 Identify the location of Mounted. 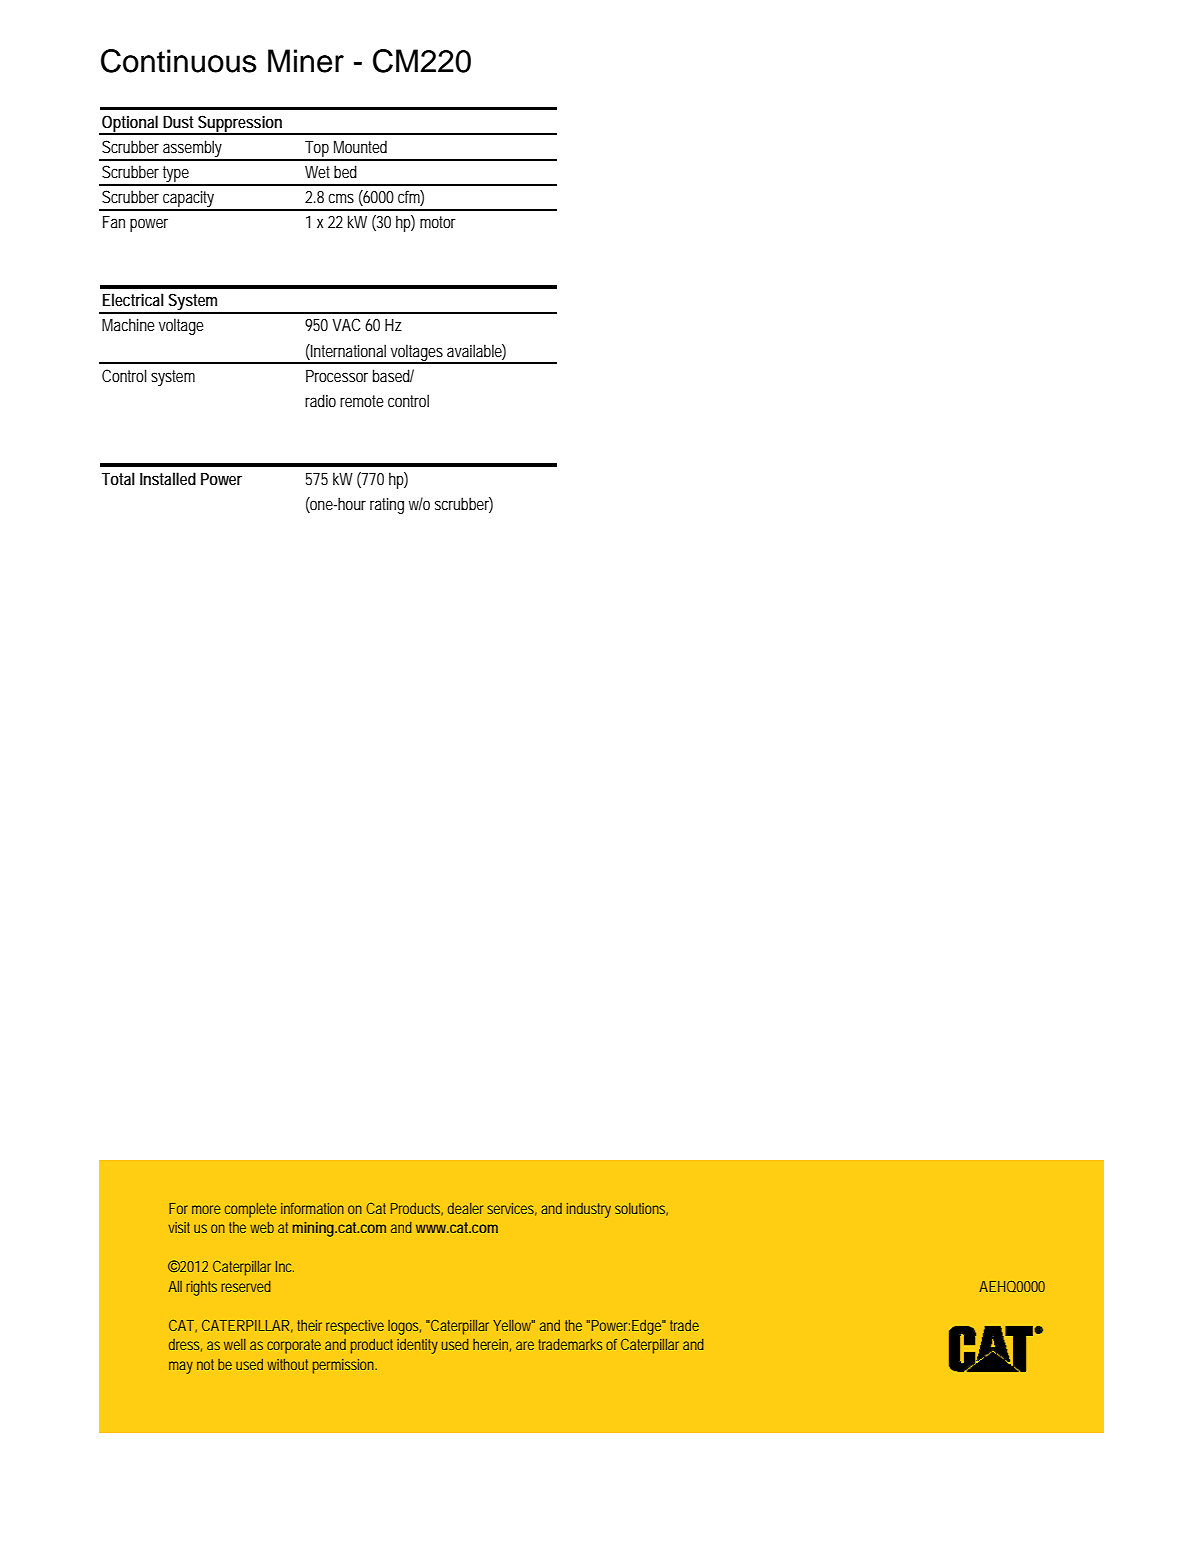
(360, 146).
